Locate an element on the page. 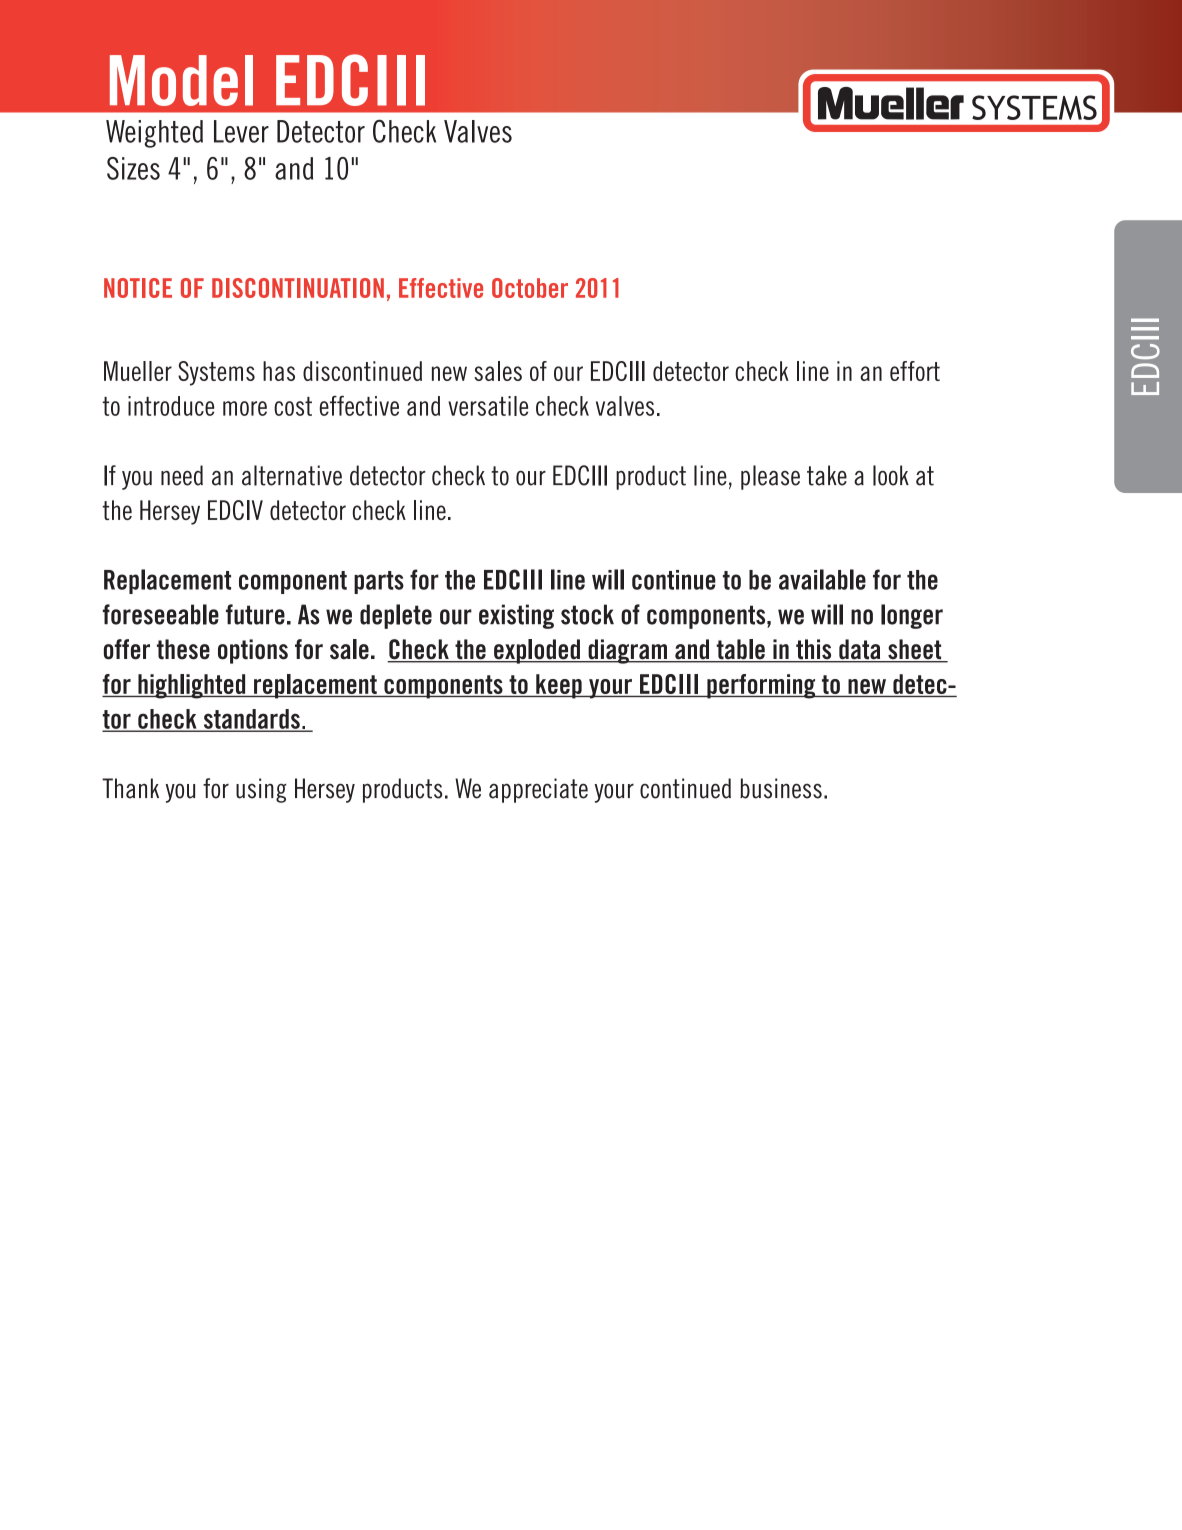  Model is located at coordinates (181, 80).
